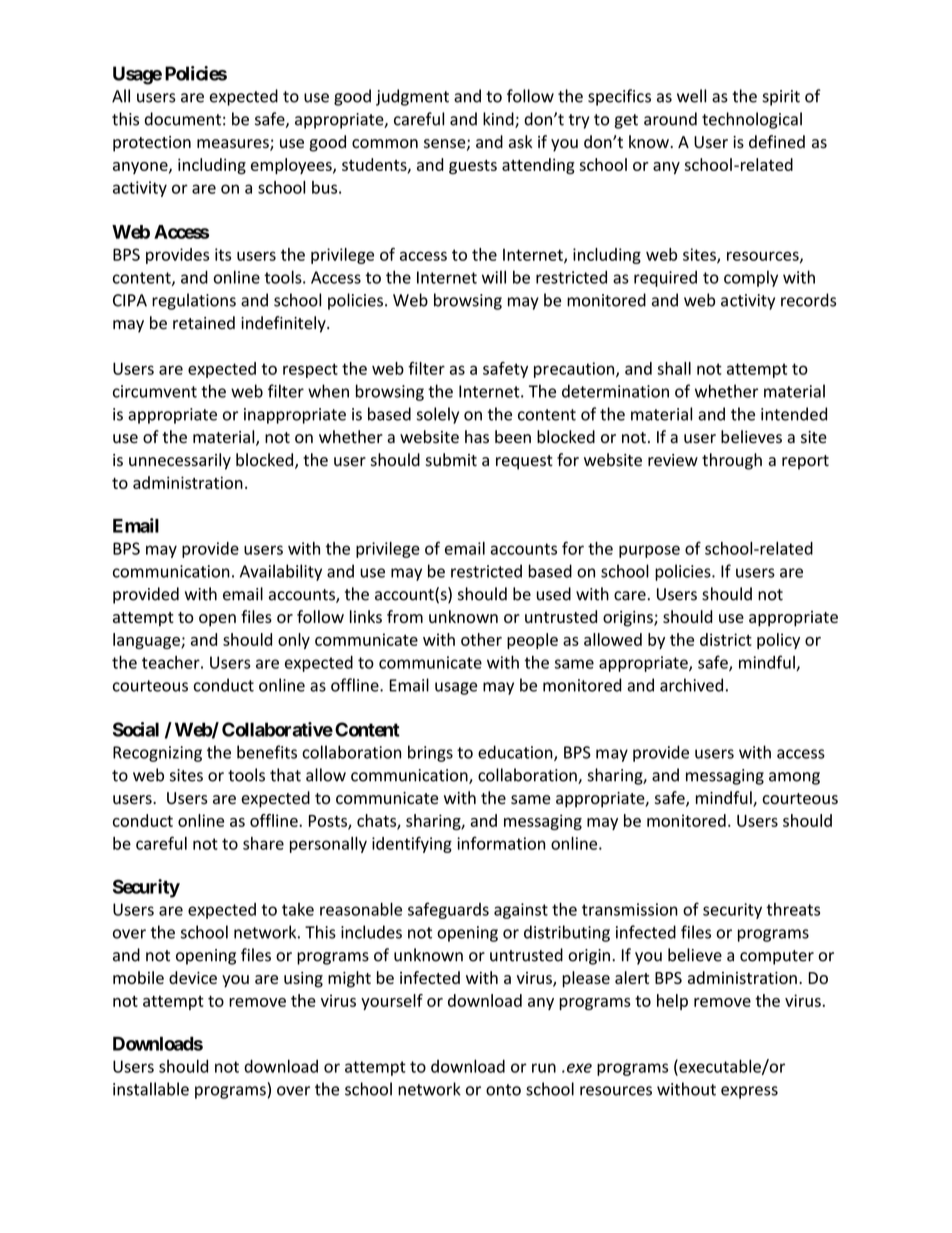  What do you see at coordinates (752, 120) in the screenshot?
I see `technological` at bounding box center [752, 120].
